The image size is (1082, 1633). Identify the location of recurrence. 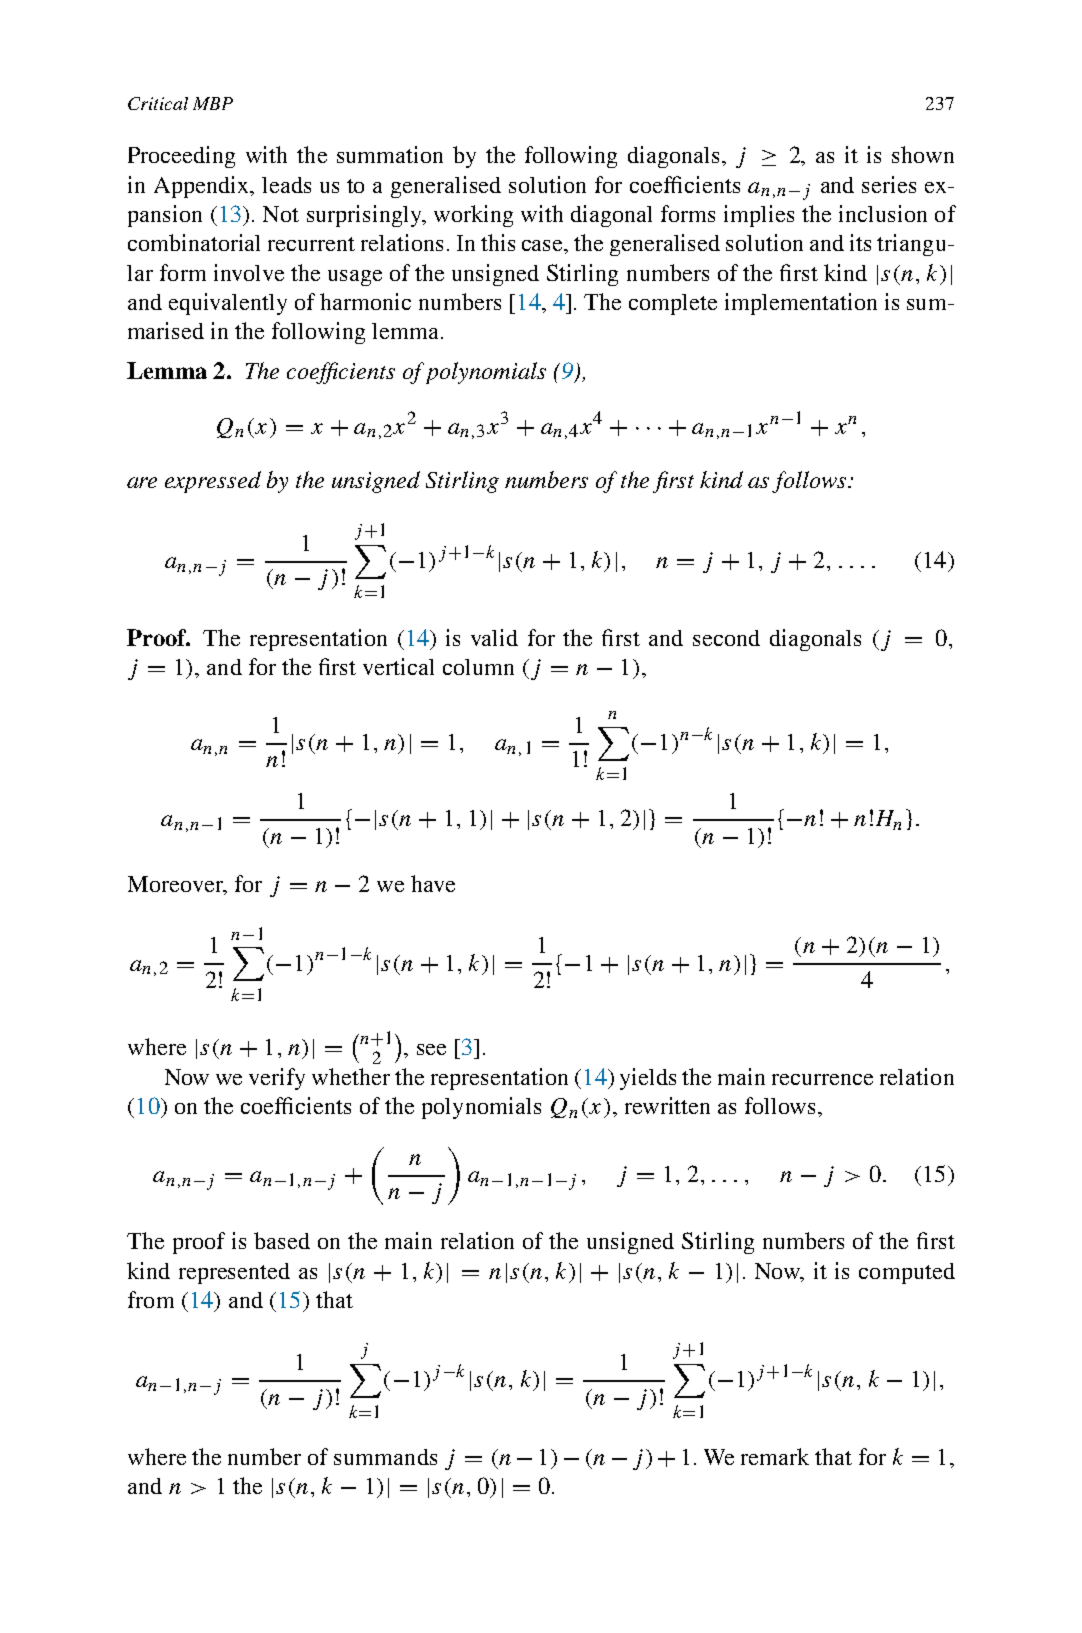
(822, 1079).
